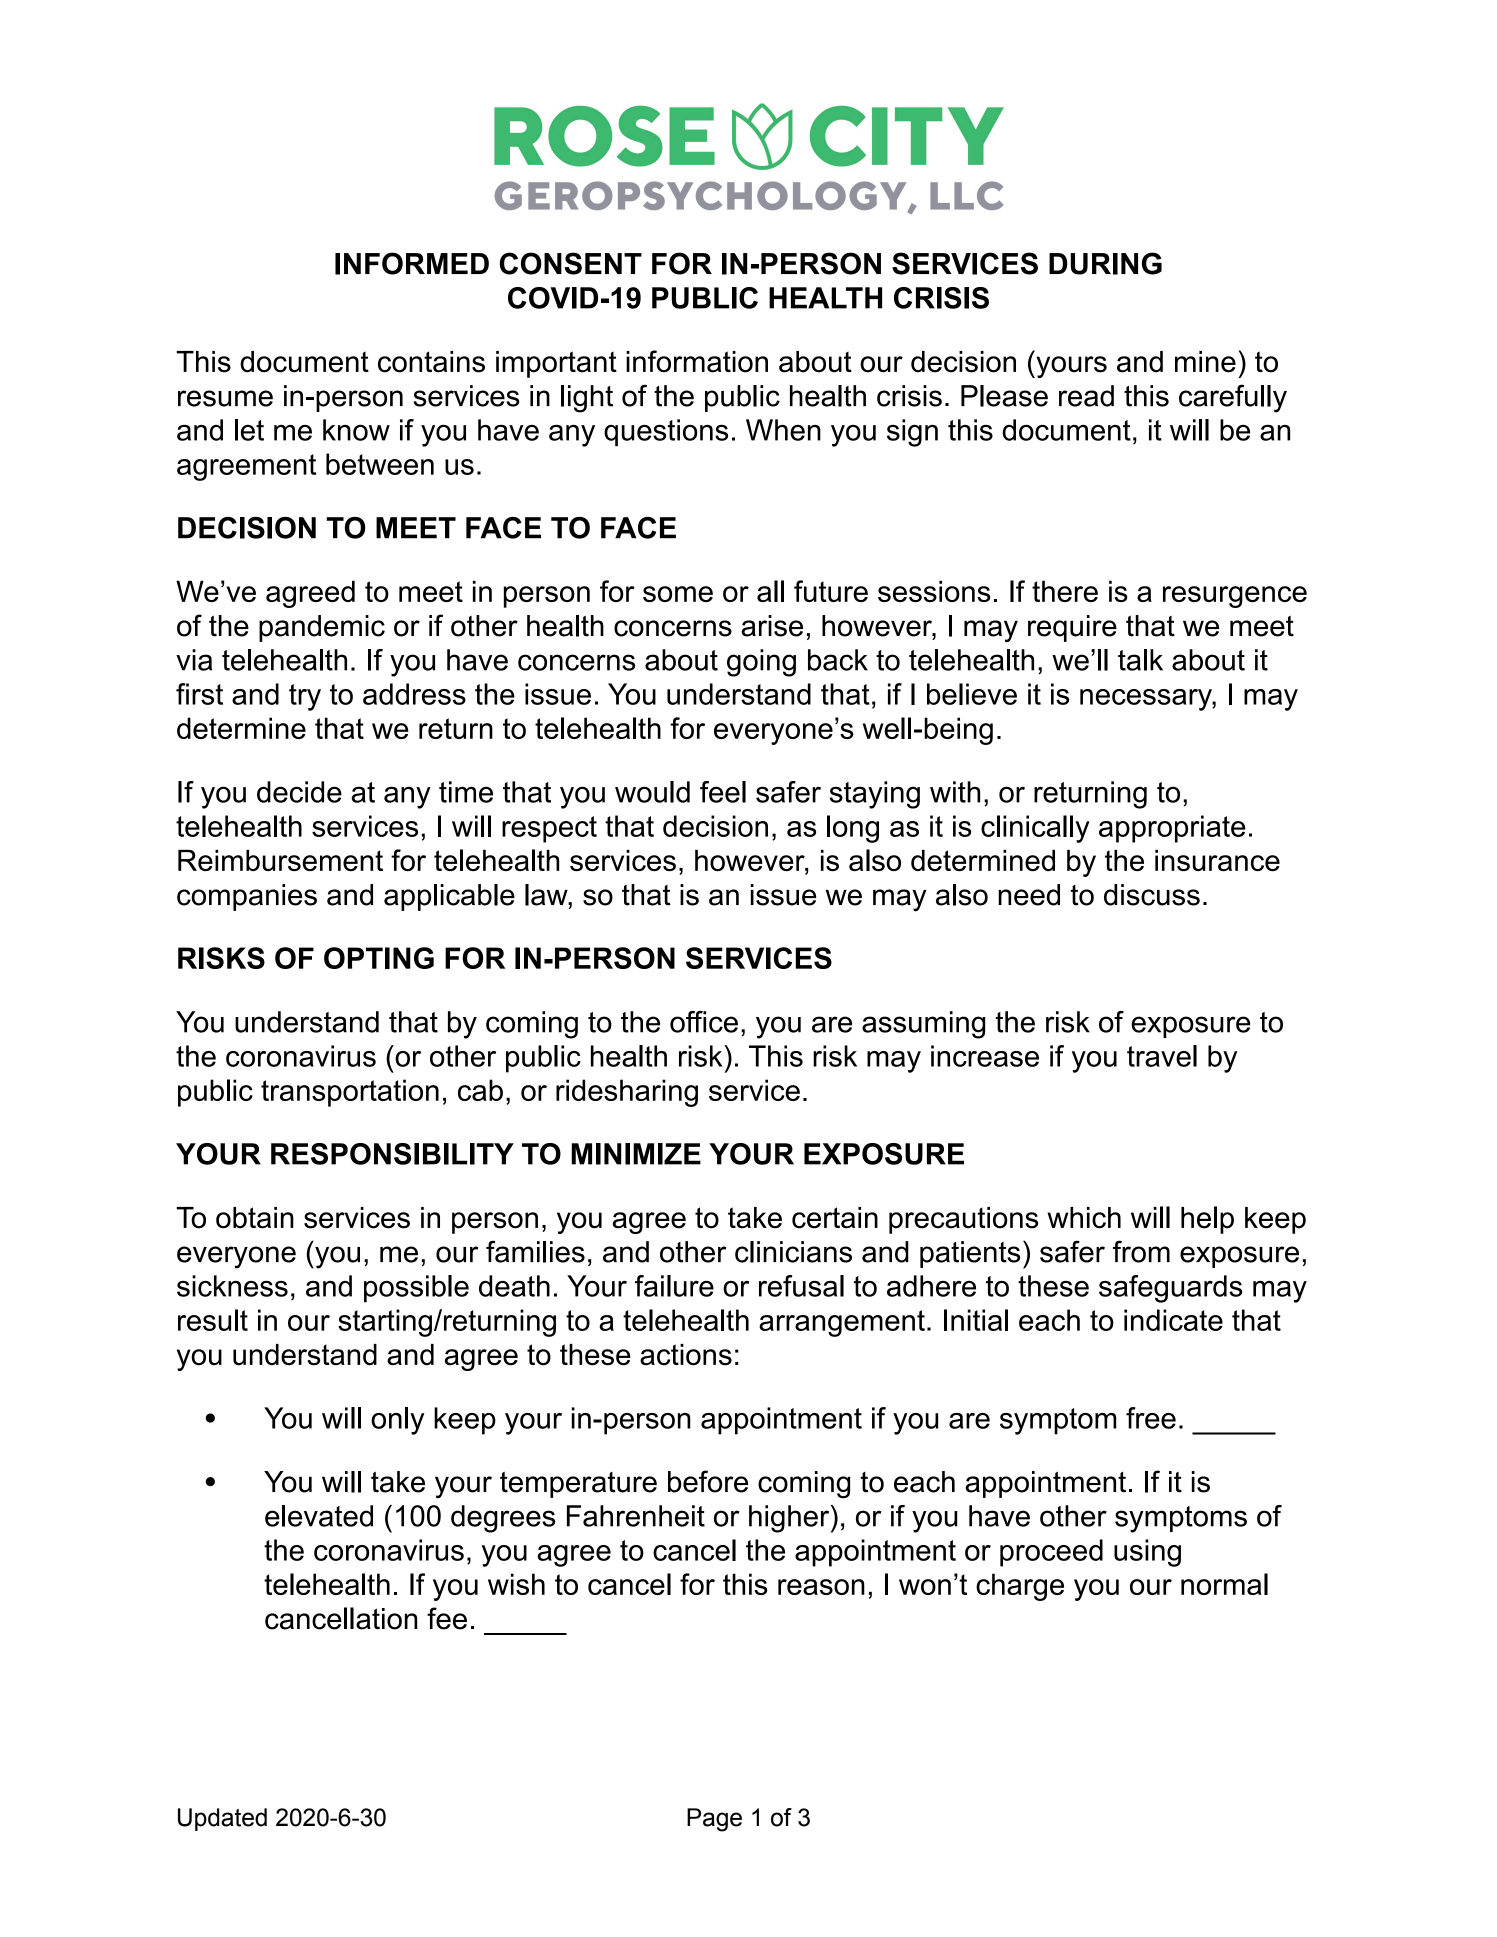 The height and width of the document is (1937, 1497). I want to click on MINIMIZE, so click(636, 1154).
